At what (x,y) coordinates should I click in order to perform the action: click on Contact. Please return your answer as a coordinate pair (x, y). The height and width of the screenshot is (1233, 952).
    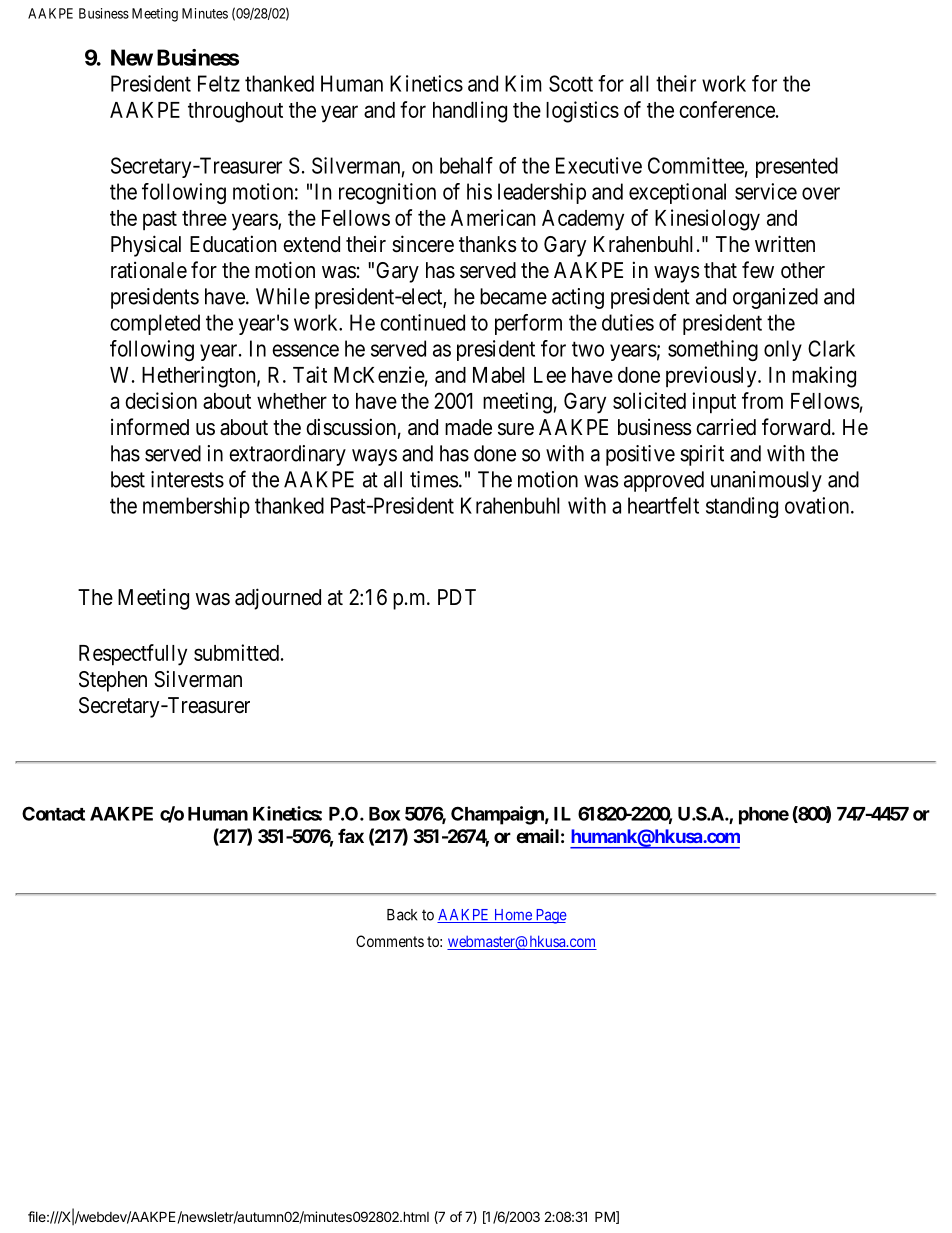
    Looking at the image, I should click on (53, 813).
